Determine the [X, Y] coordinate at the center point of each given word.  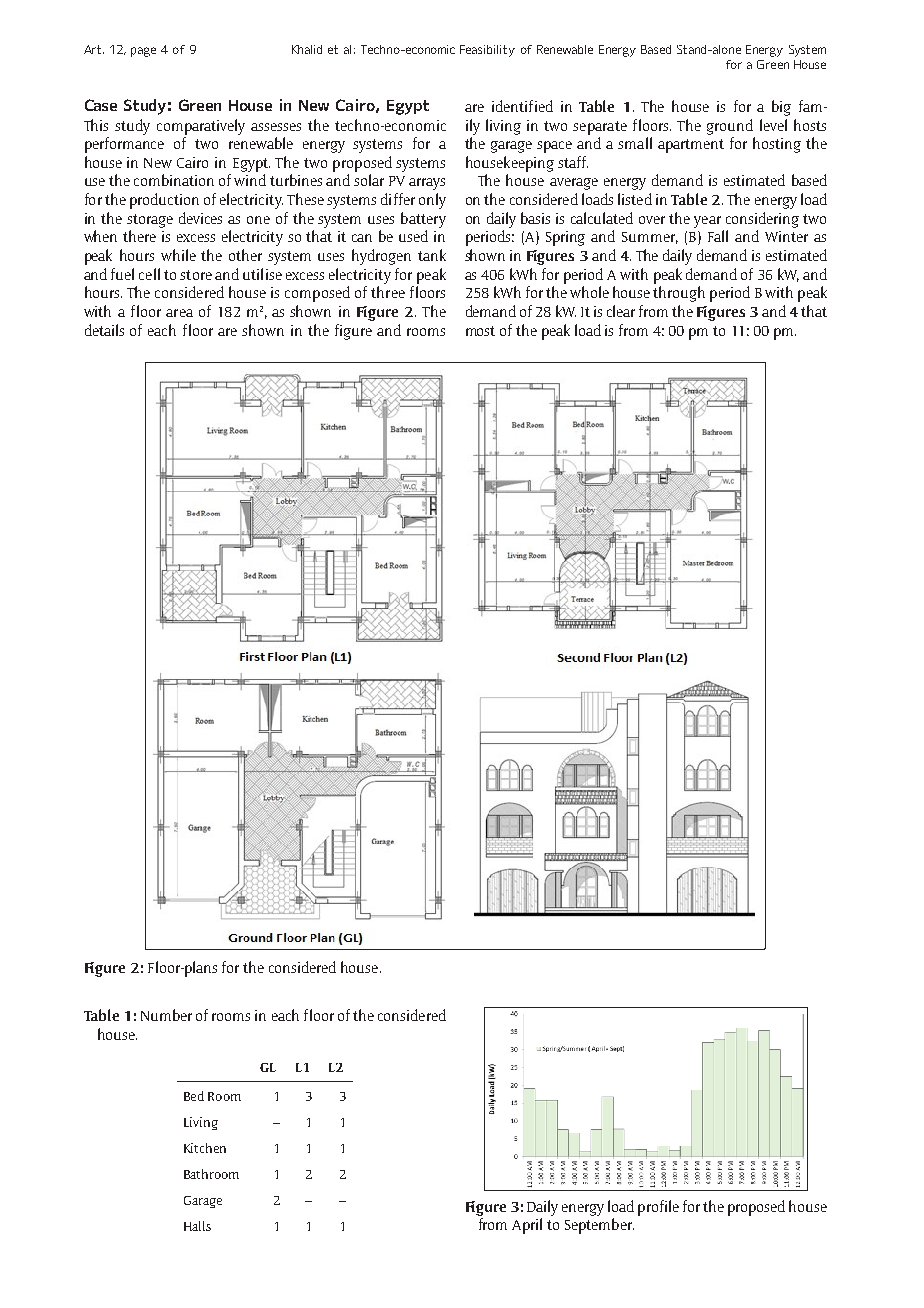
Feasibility [487, 51]
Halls [197, 1226]
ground [730, 127]
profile [658, 1208]
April [527, 1226]
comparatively [201, 127]
